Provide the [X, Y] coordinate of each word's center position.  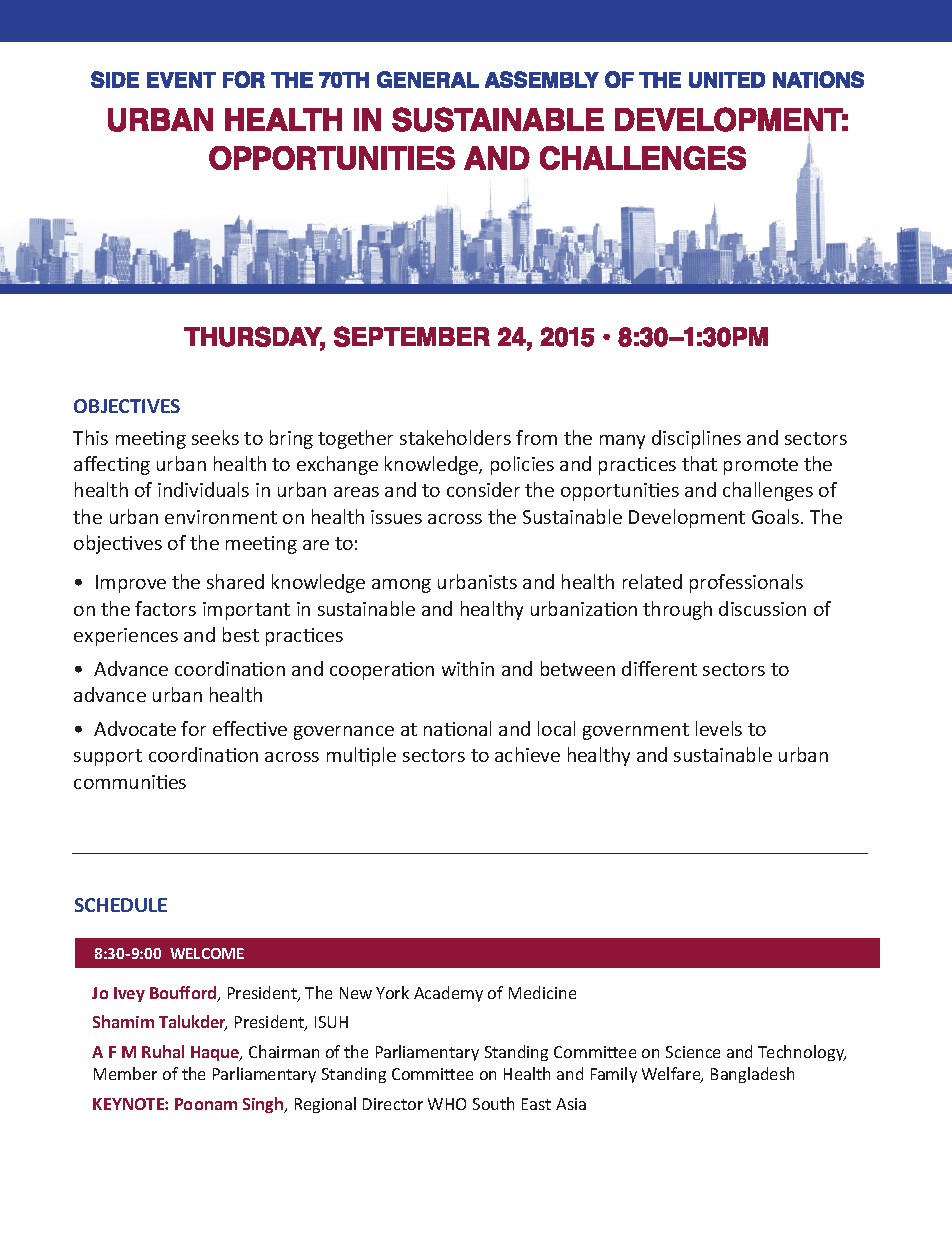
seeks [215, 437]
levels [719, 728]
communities [130, 782]
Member [125, 1073]
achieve [527, 754]
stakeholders [455, 437]
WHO [447, 1104]
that [699, 463]
